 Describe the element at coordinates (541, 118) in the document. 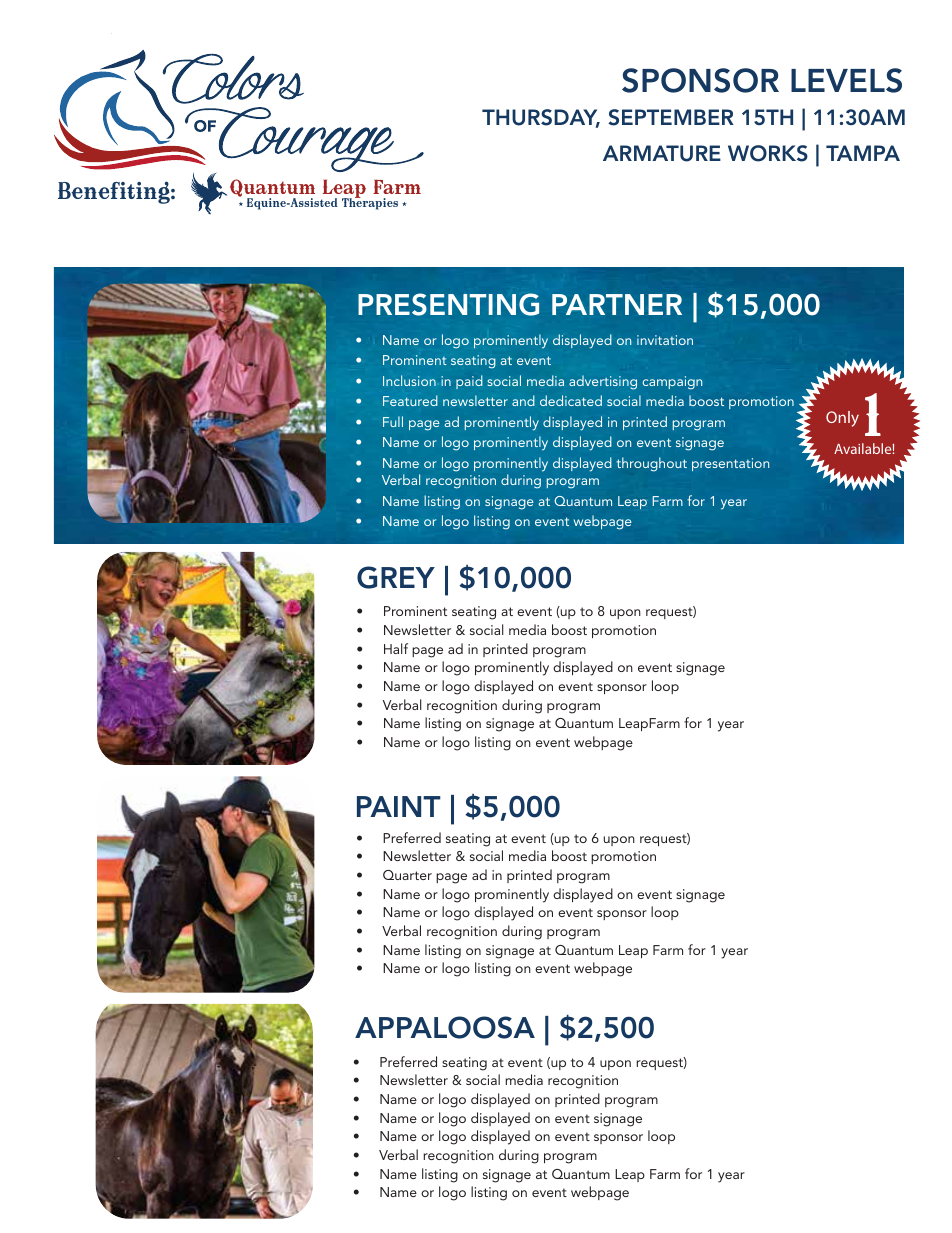

I see `THURSDAY` at that location.
